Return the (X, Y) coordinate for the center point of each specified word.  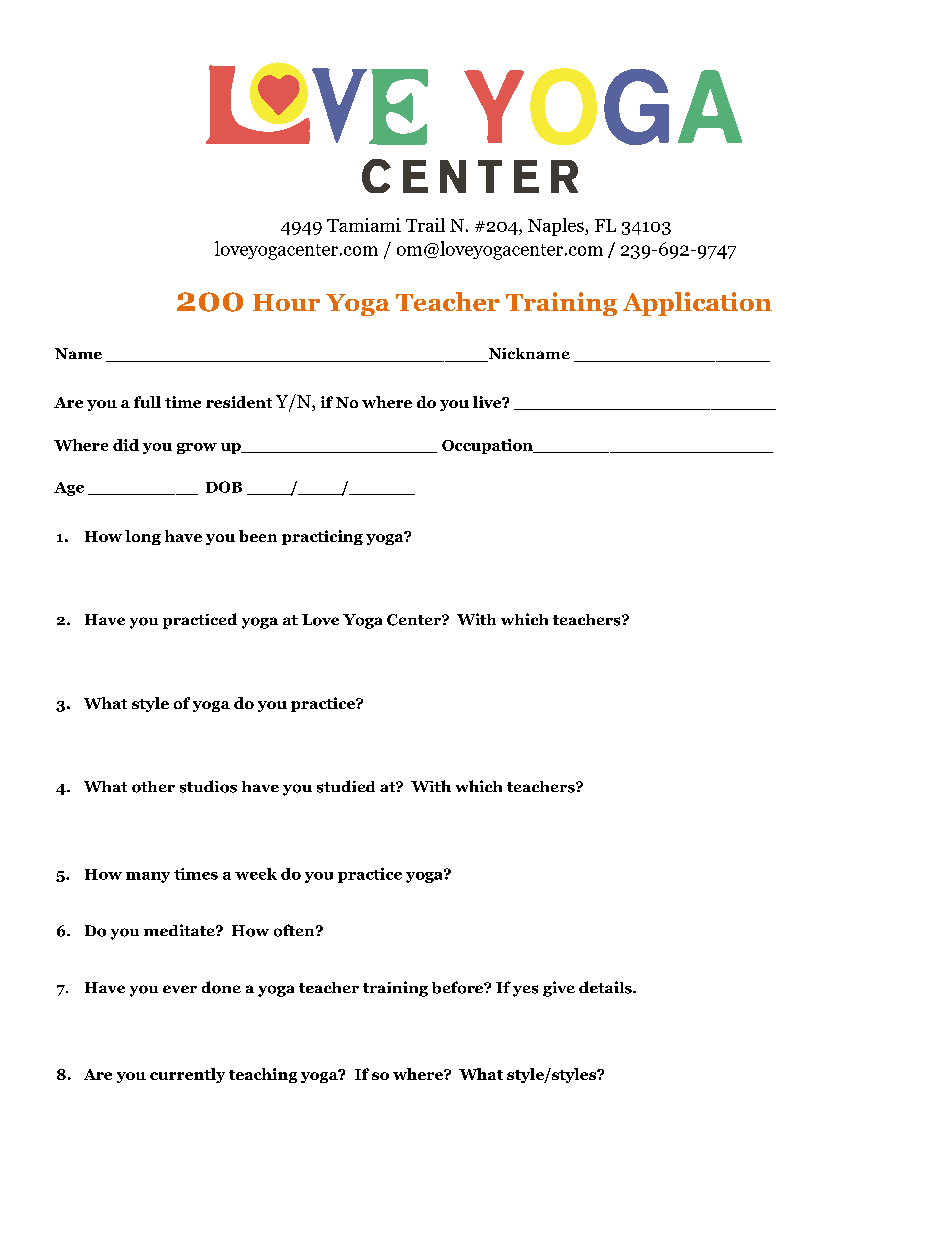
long (143, 537)
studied (346, 786)
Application (697, 304)
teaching (263, 1075)
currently (187, 1075)
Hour (286, 302)
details (606, 987)
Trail (425, 225)
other (153, 787)
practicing (322, 537)
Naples (557, 227)
